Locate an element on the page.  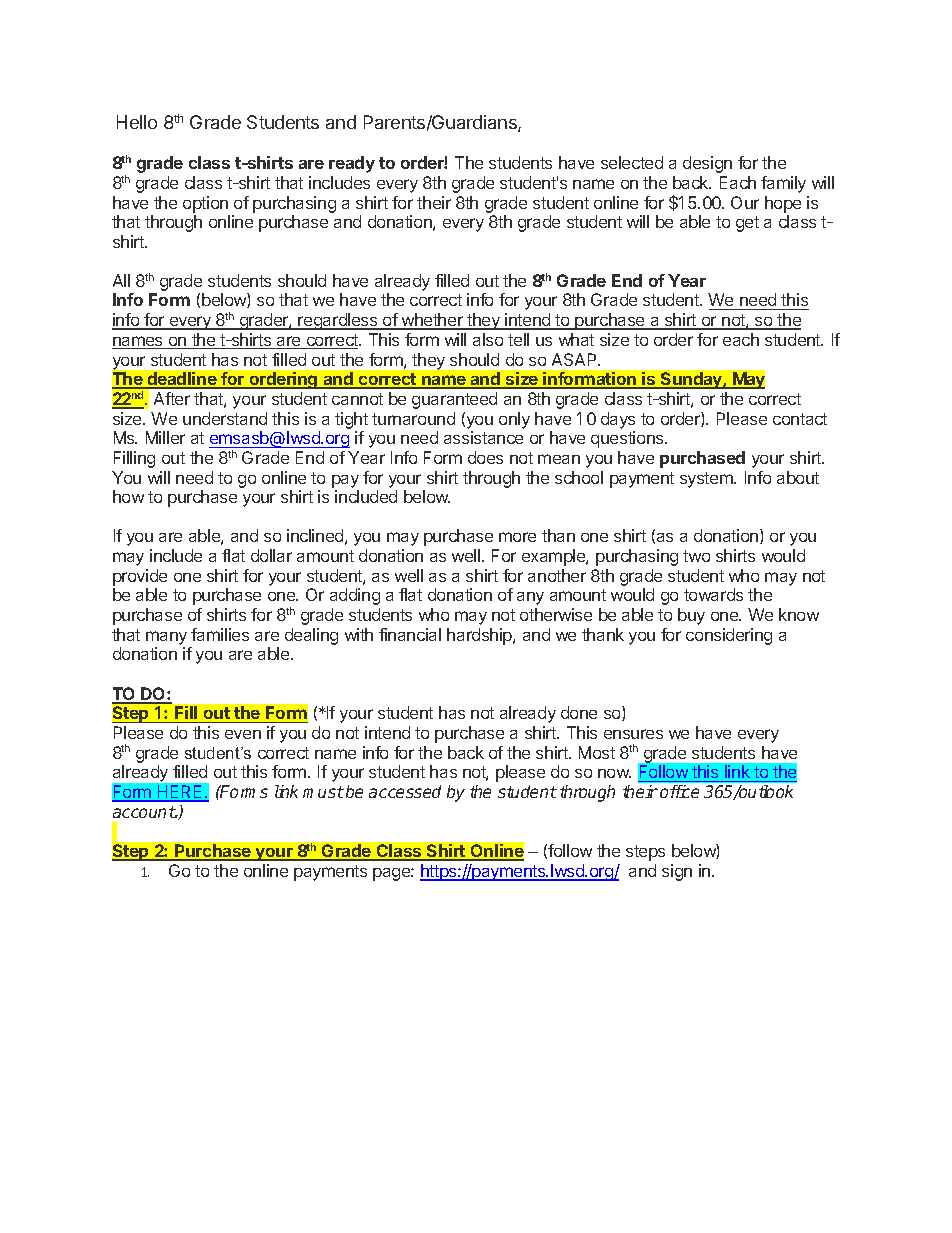
HERE is located at coordinates (180, 793).
